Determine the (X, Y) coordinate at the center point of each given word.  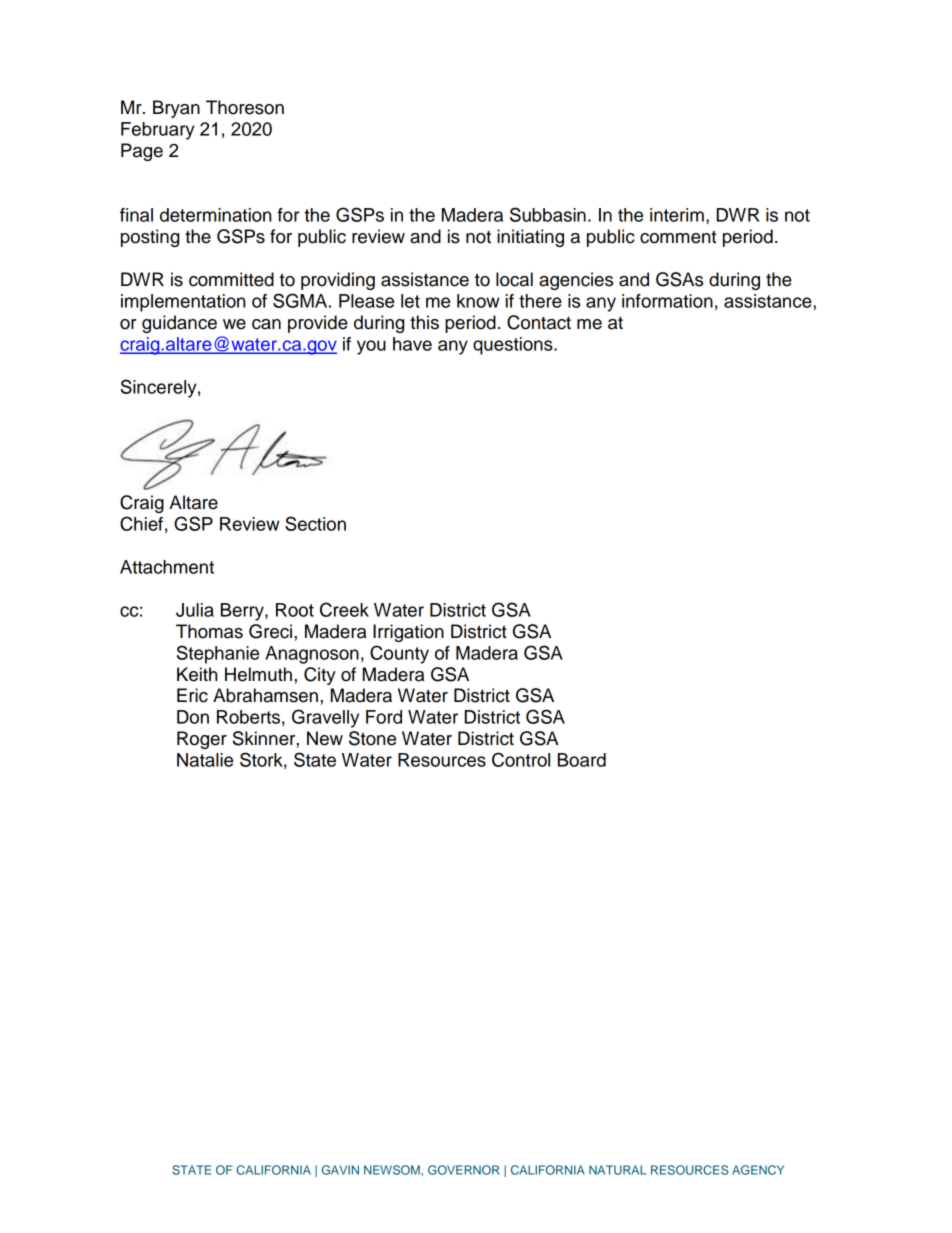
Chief (141, 523)
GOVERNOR (464, 1170)
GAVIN (340, 1170)
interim (677, 215)
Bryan (176, 109)
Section (315, 523)
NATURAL (617, 1170)
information (667, 301)
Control (521, 759)
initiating (530, 238)
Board (582, 760)
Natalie (205, 760)
